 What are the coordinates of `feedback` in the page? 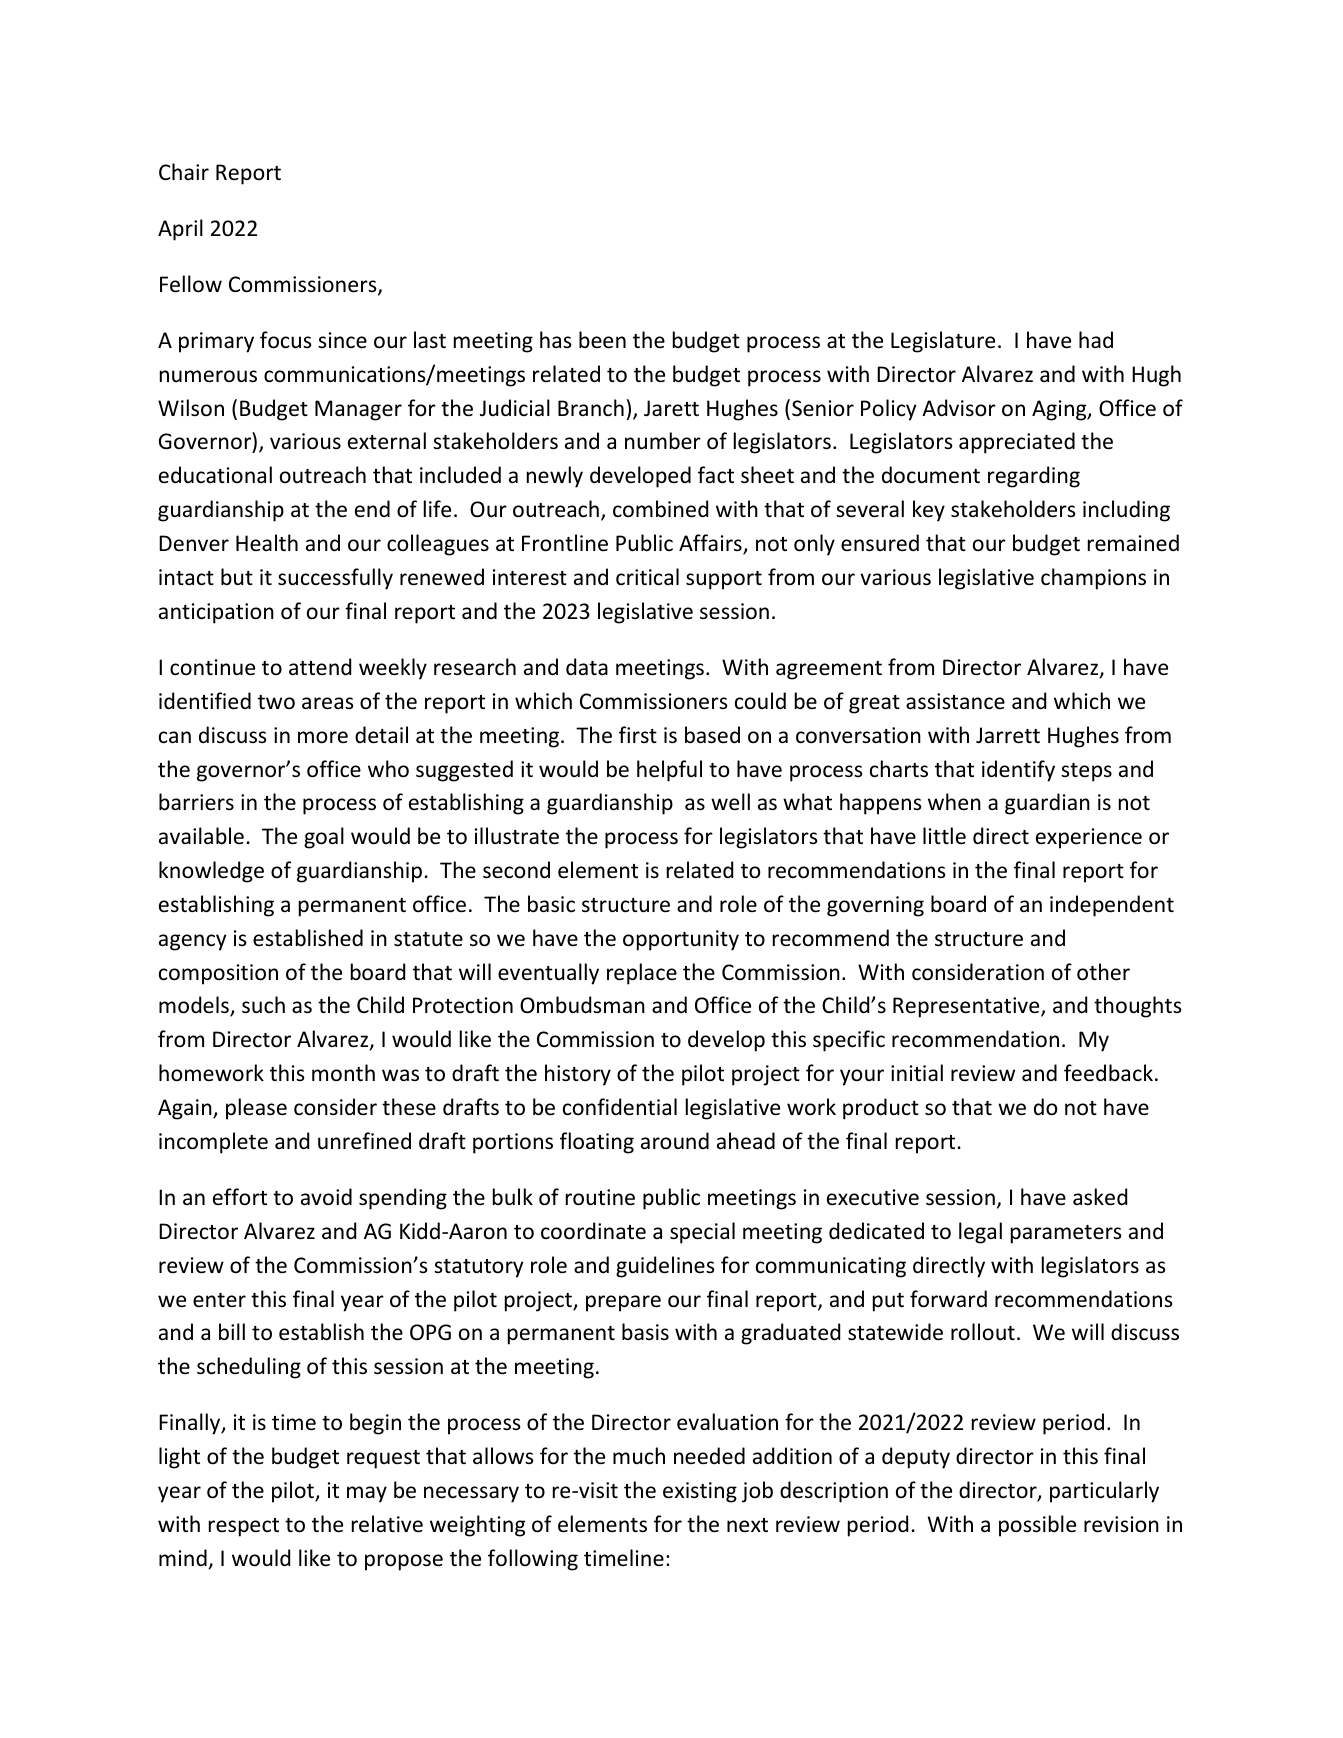 It's located at (1108, 1073).
